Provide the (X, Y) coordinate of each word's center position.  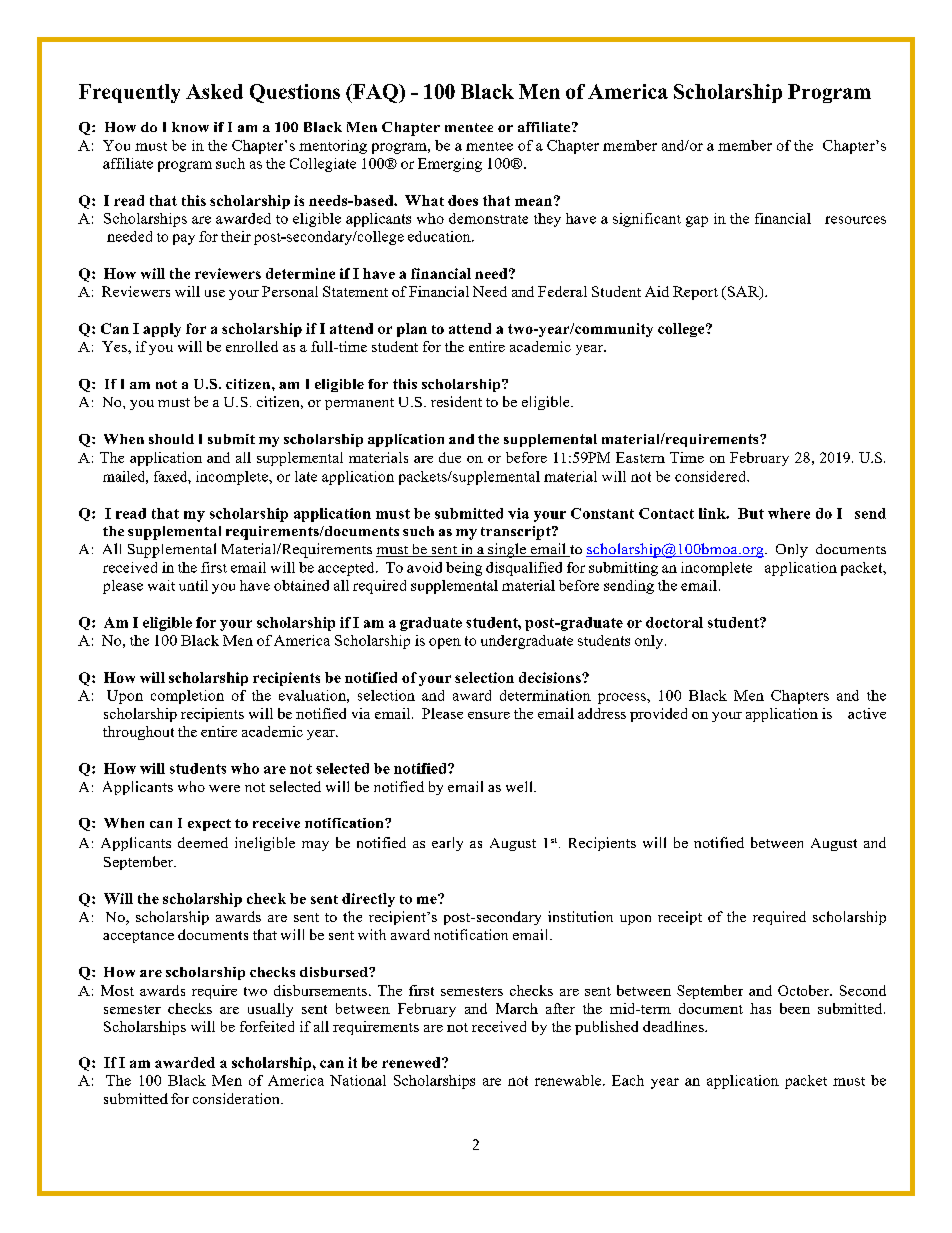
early (447, 844)
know (190, 127)
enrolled (252, 346)
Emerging (450, 165)
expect (209, 825)
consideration (237, 1098)
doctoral (674, 622)
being (464, 569)
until (193, 585)
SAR (743, 292)
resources (855, 220)
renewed (412, 1062)
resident (456, 401)
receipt (680, 918)
